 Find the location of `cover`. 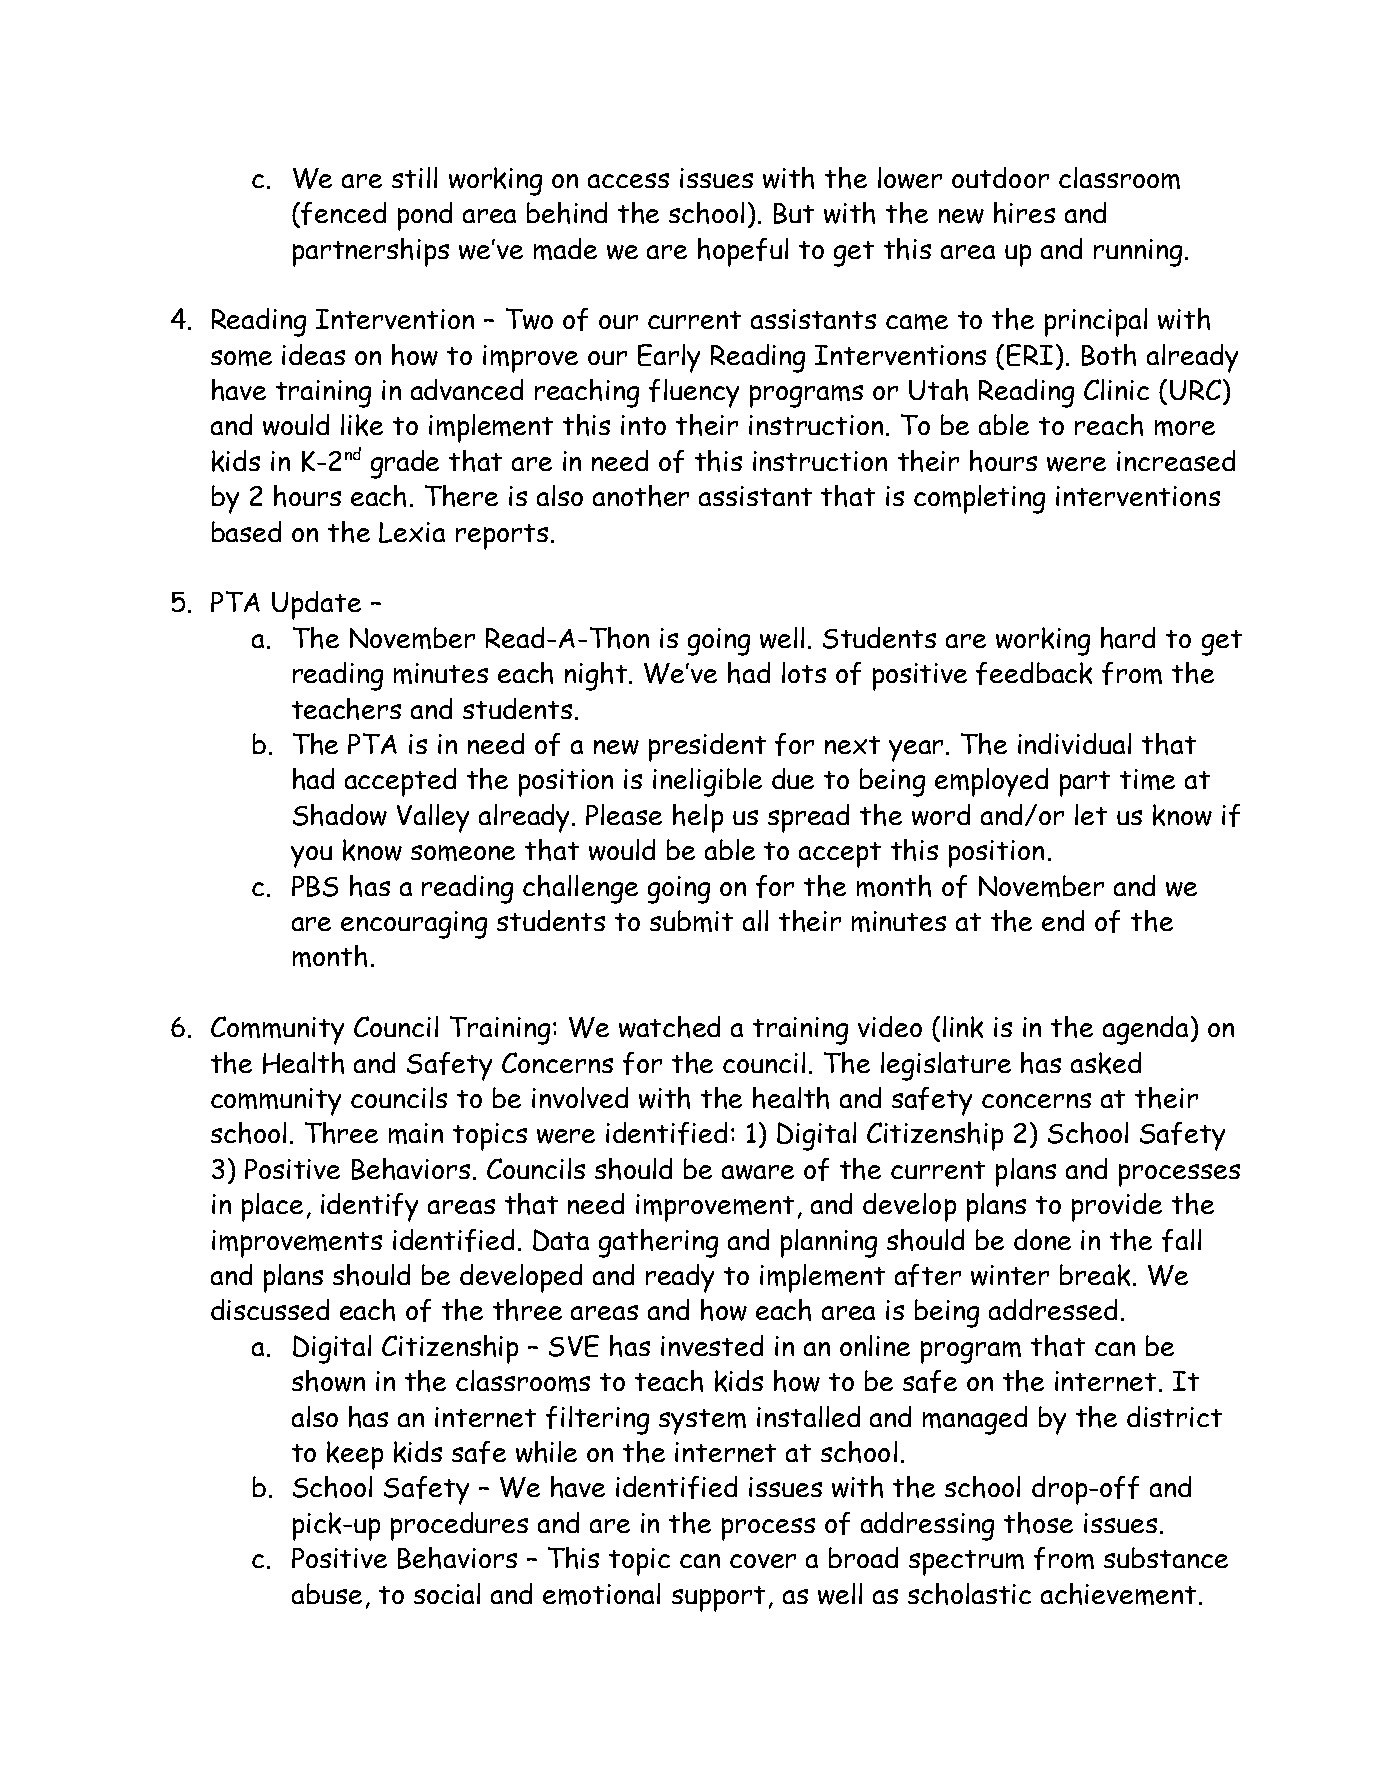

cover is located at coordinates (763, 1561).
